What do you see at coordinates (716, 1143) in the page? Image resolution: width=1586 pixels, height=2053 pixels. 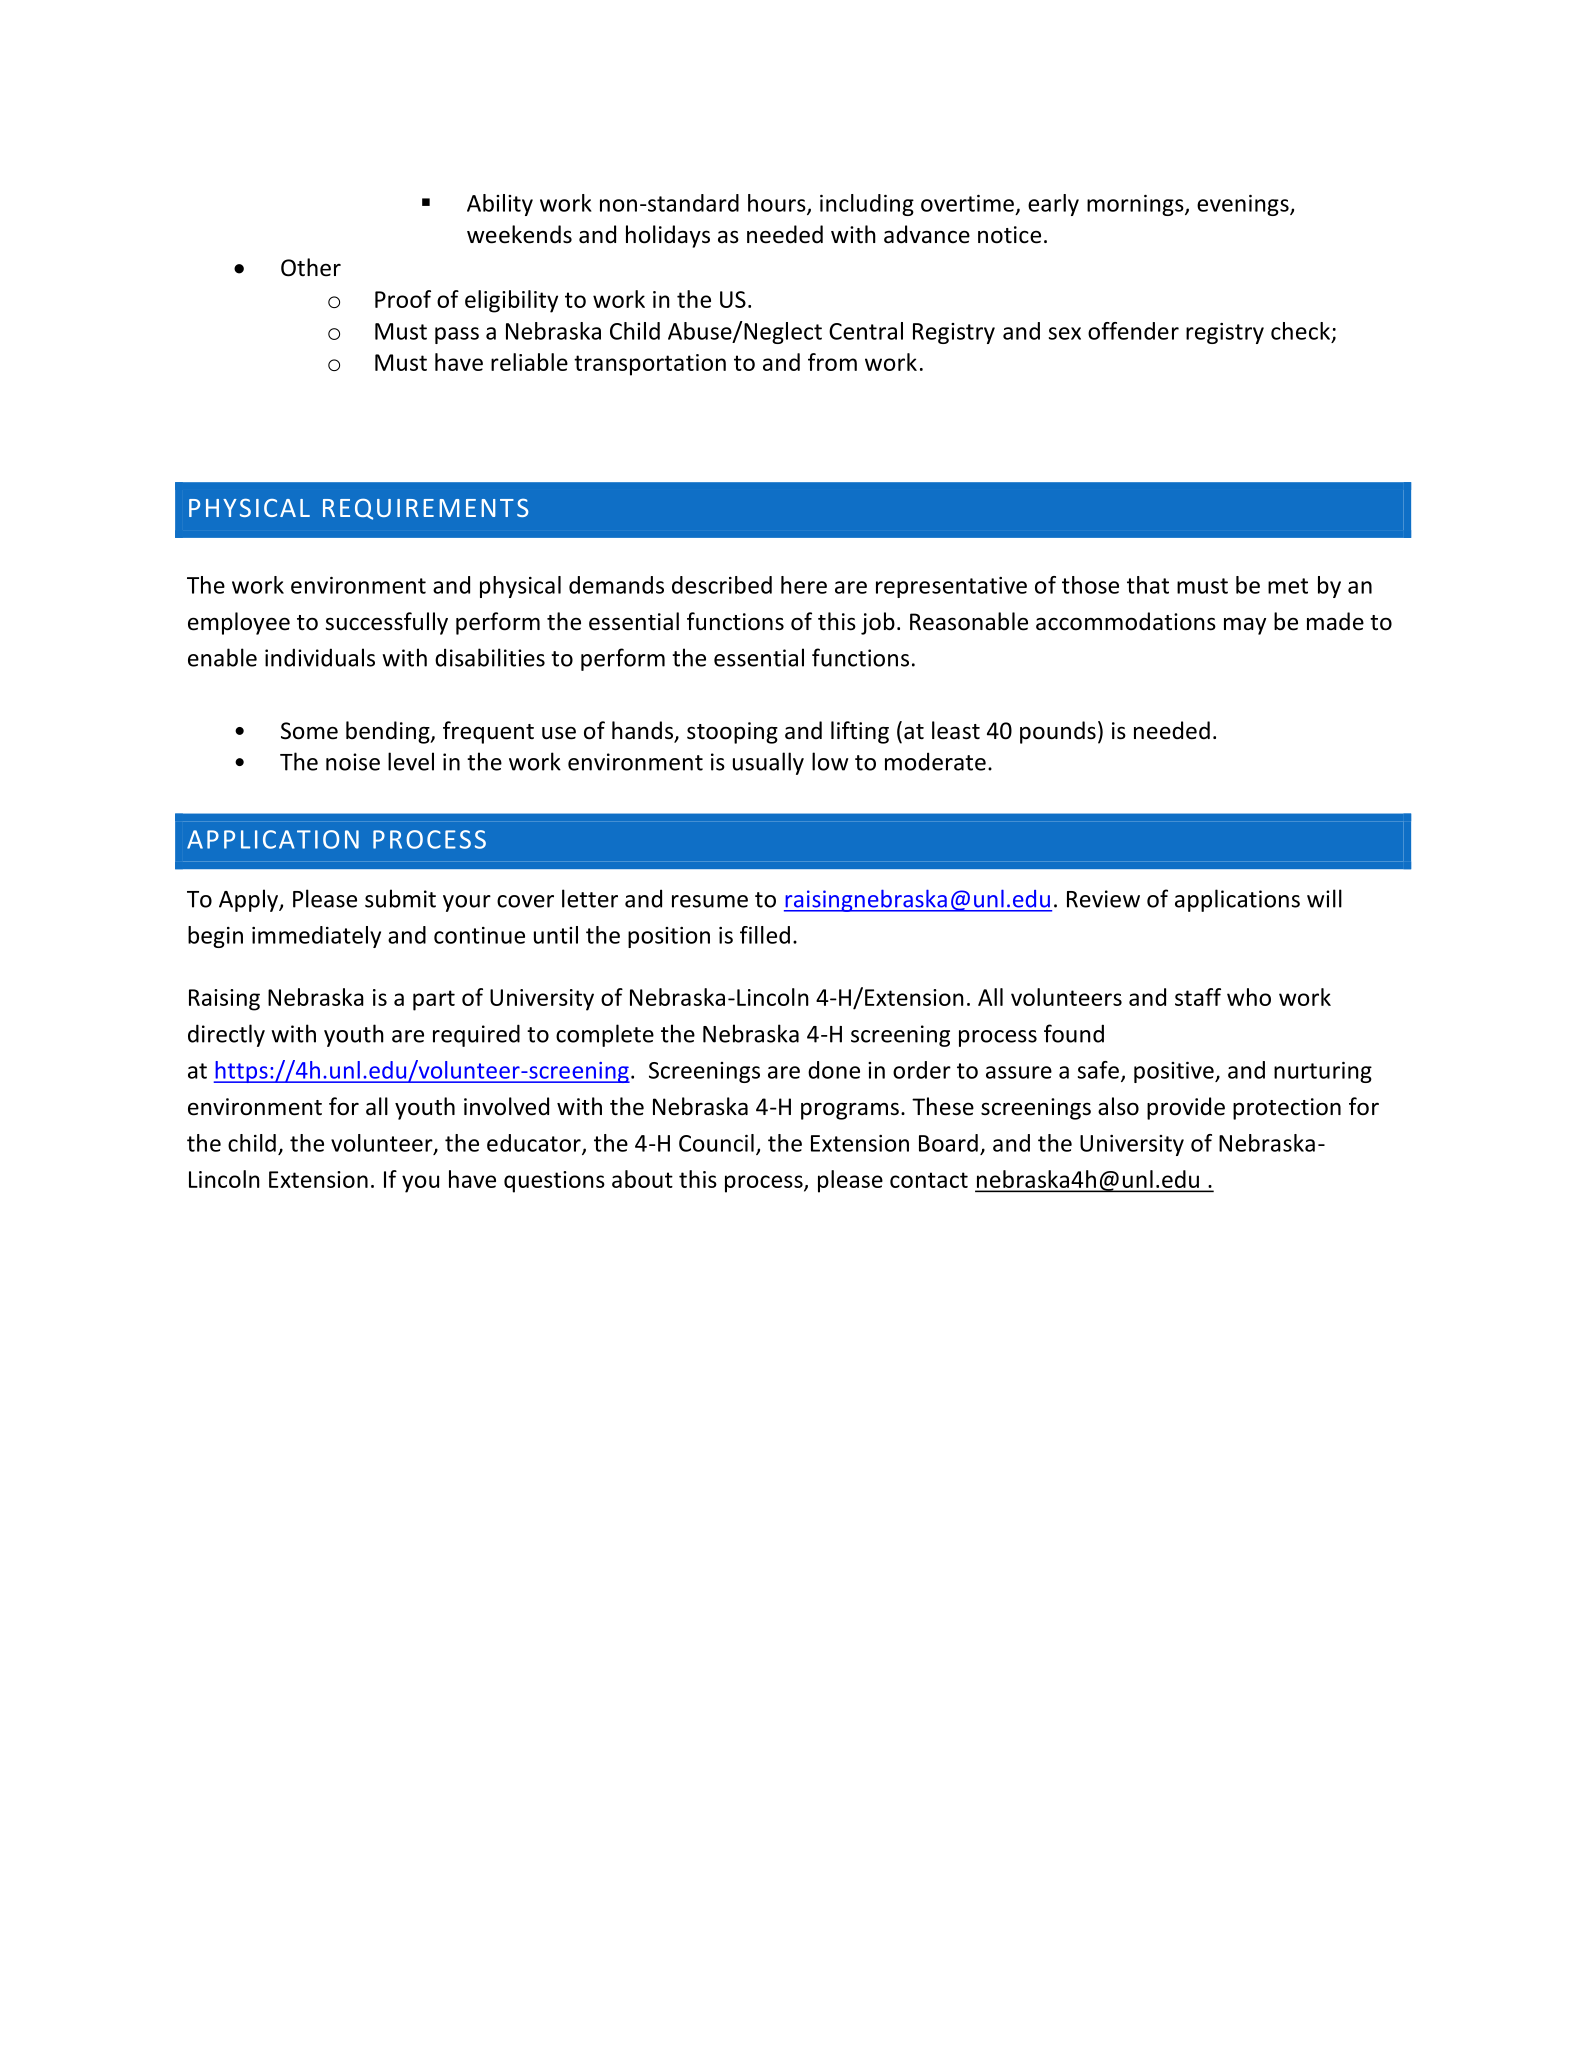 I see `Council` at bounding box center [716, 1143].
